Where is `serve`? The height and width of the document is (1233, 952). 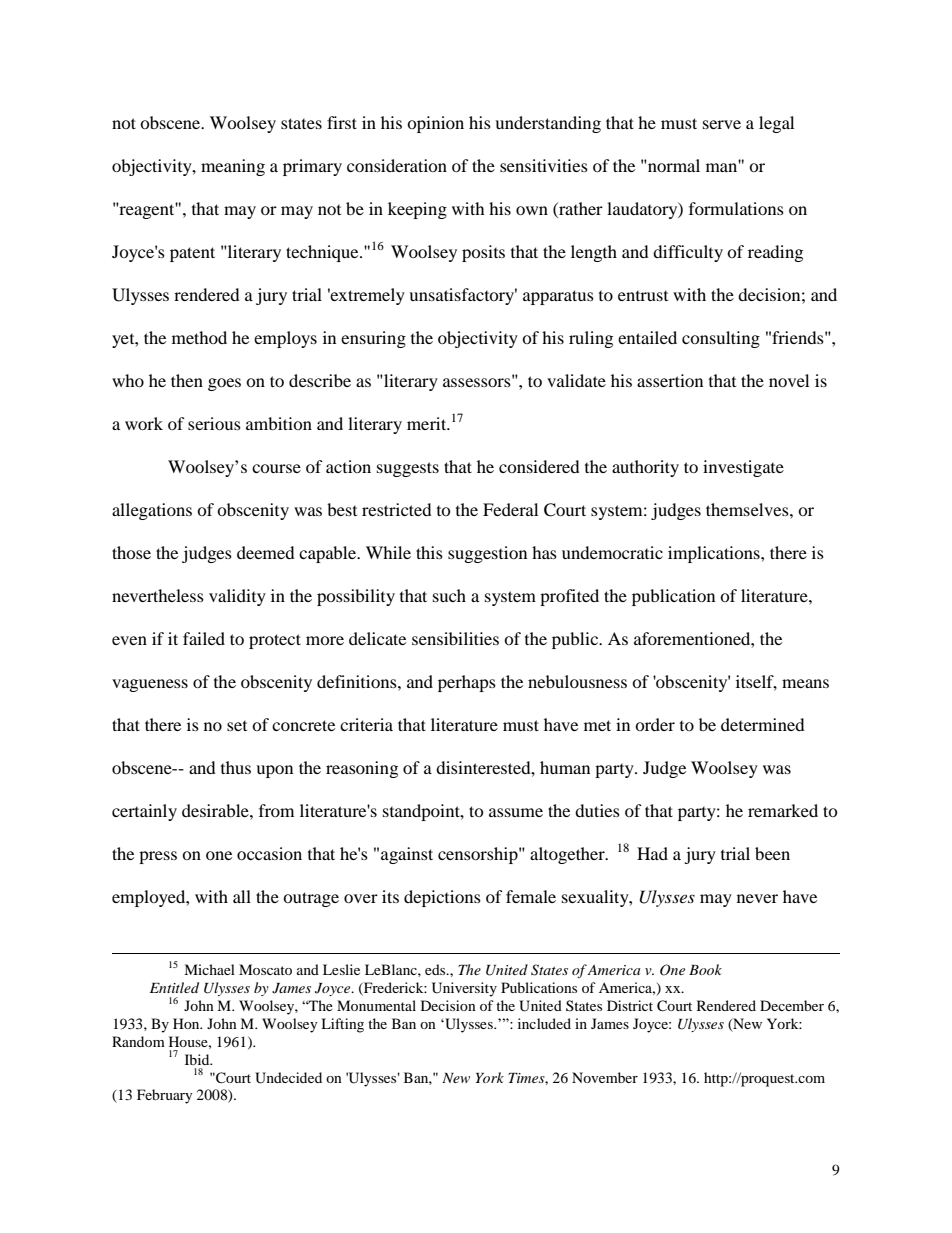
serve is located at coordinates (722, 124).
